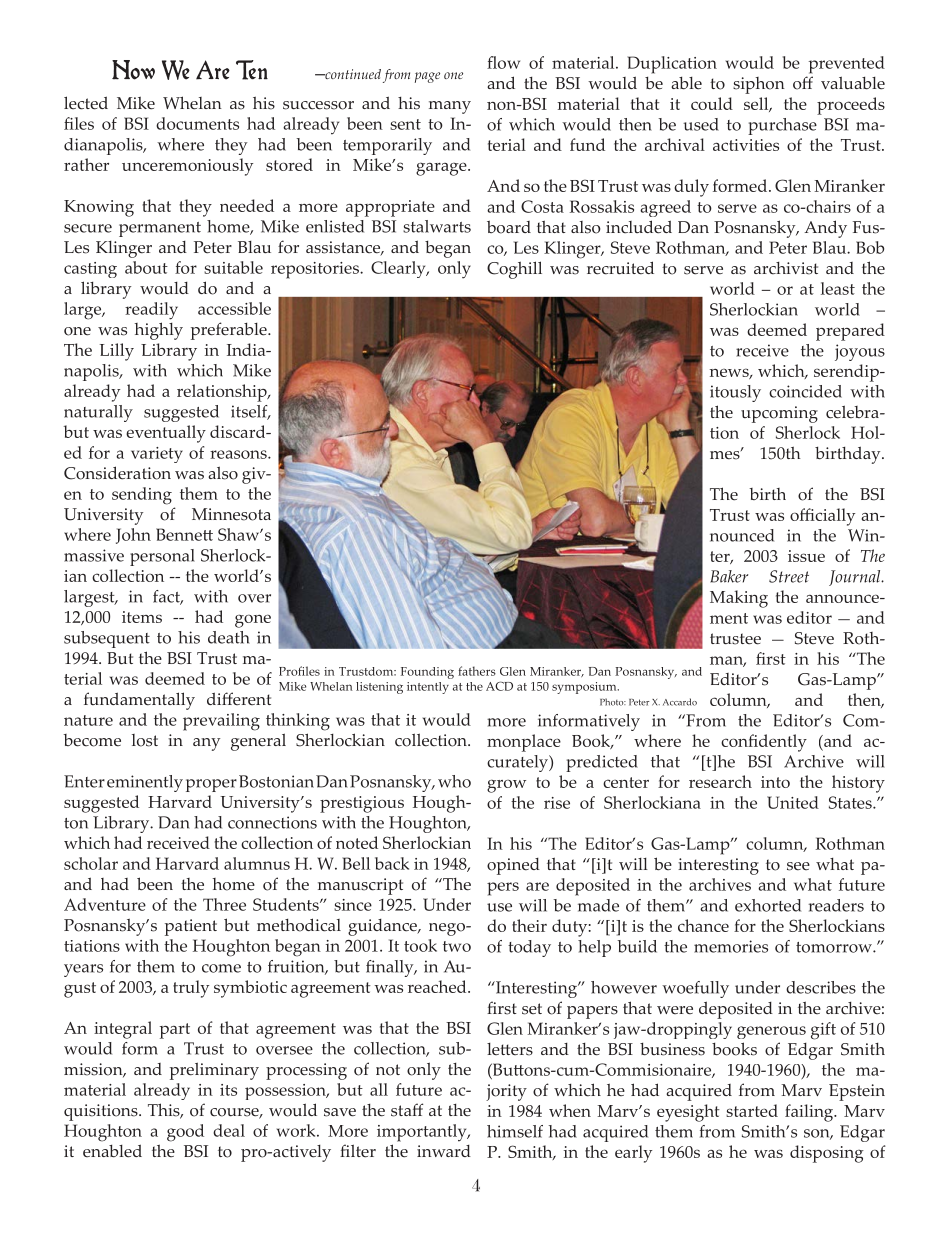 This screenshot has width=952, height=1233. What do you see at coordinates (752, 1110) in the screenshot?
I see `started` at bounding box center [752, 1110].
